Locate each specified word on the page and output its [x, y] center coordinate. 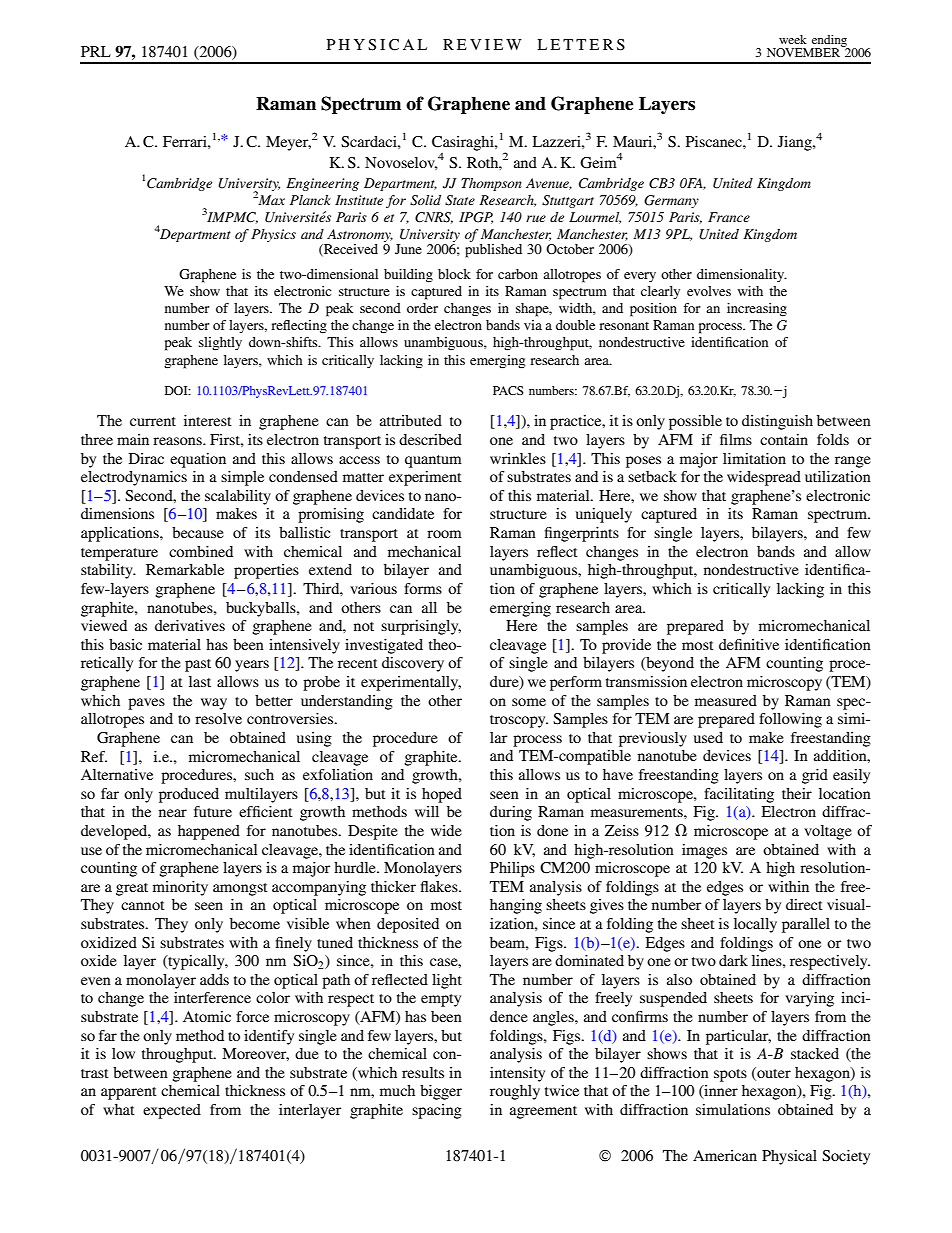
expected [172, 1111]
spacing [437, 1111]
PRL [96, 51]
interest [208, 420]
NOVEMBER [804, 51]
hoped [442, 795]
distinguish [777, 422]
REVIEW [482, 44]
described [430, 439]
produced [189, 795]
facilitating [739, 795]
